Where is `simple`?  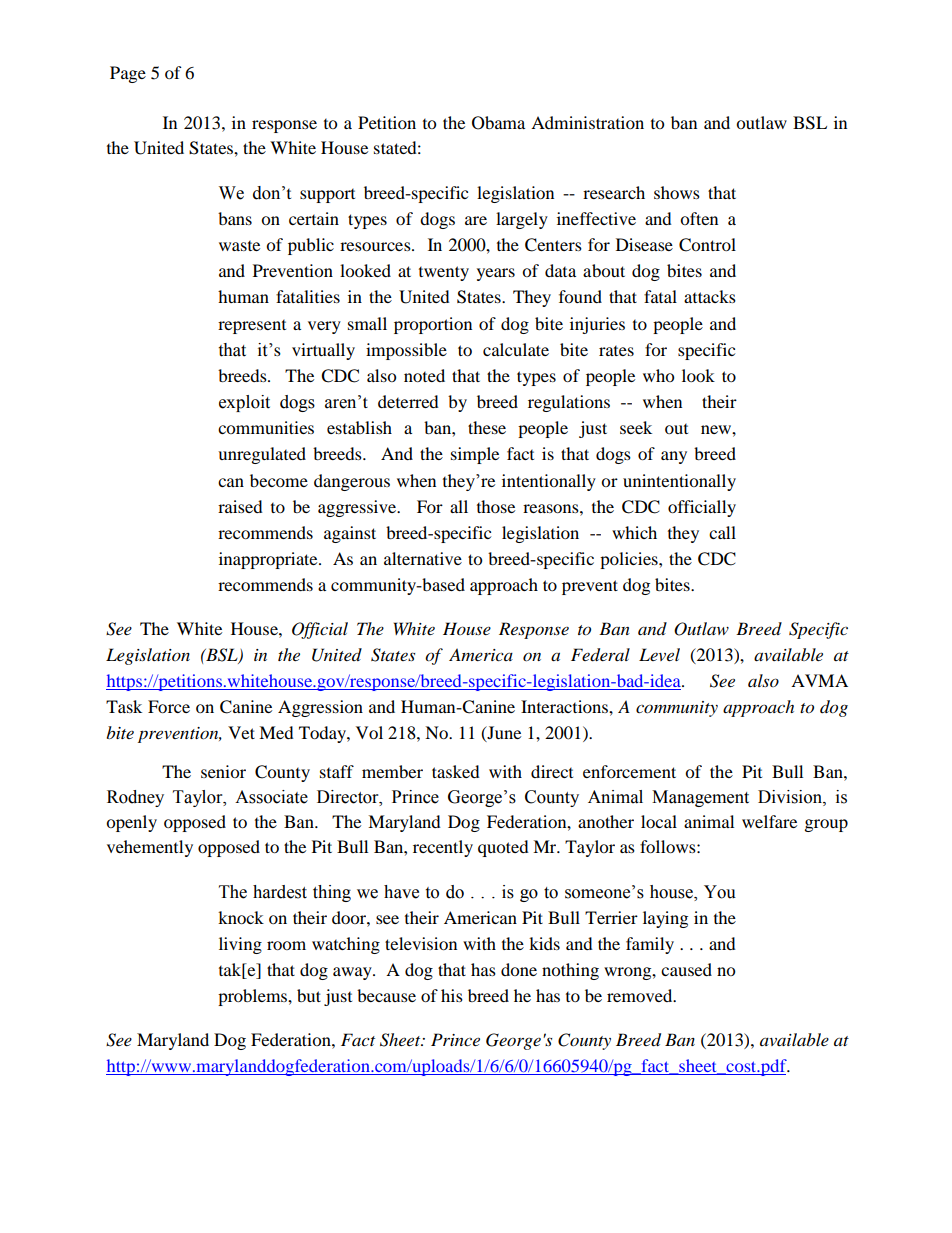
simple is located at coordinates (475, 455).
